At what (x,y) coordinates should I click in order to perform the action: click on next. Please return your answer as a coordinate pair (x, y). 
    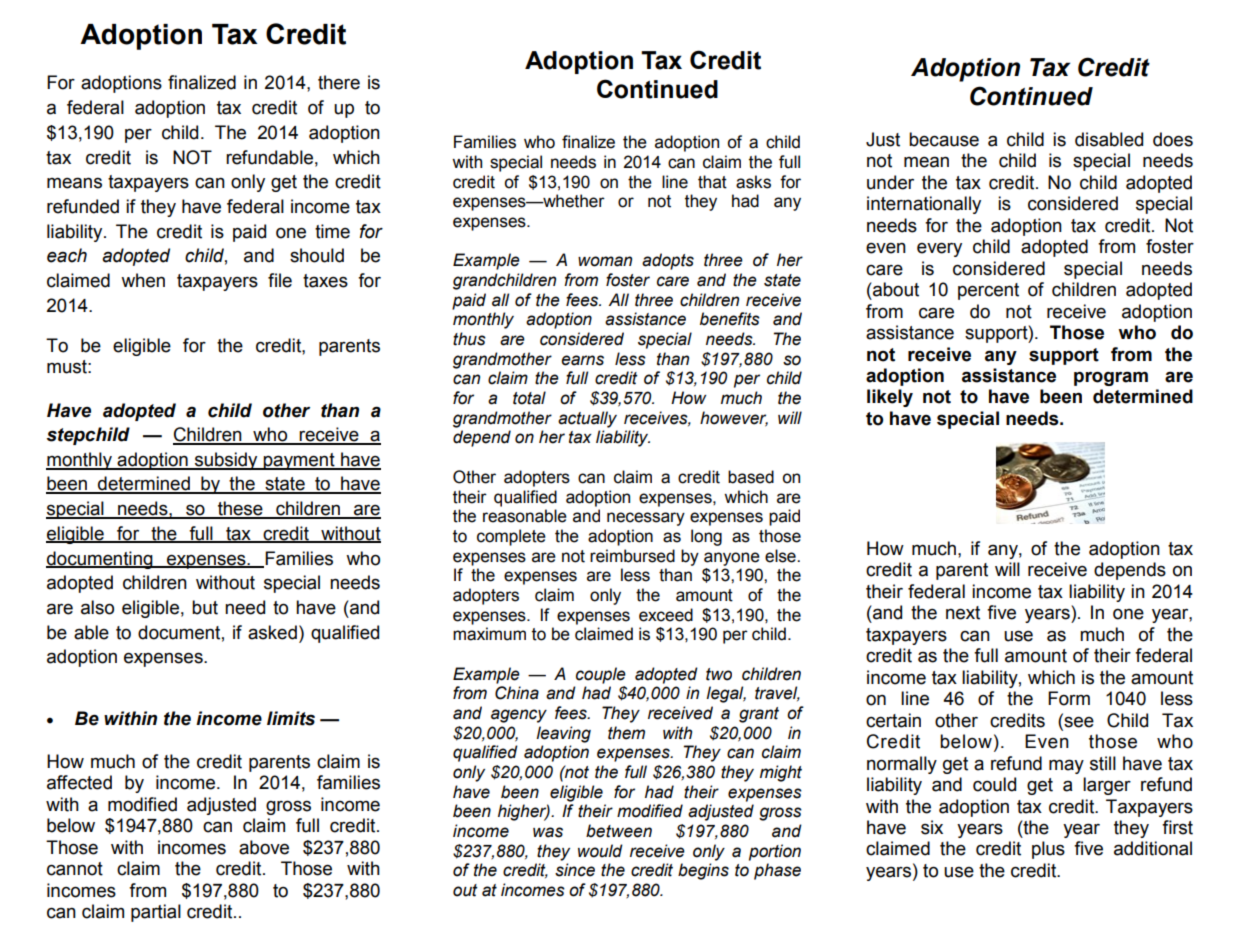
    Looking at the image, I should click on (963, 613).
